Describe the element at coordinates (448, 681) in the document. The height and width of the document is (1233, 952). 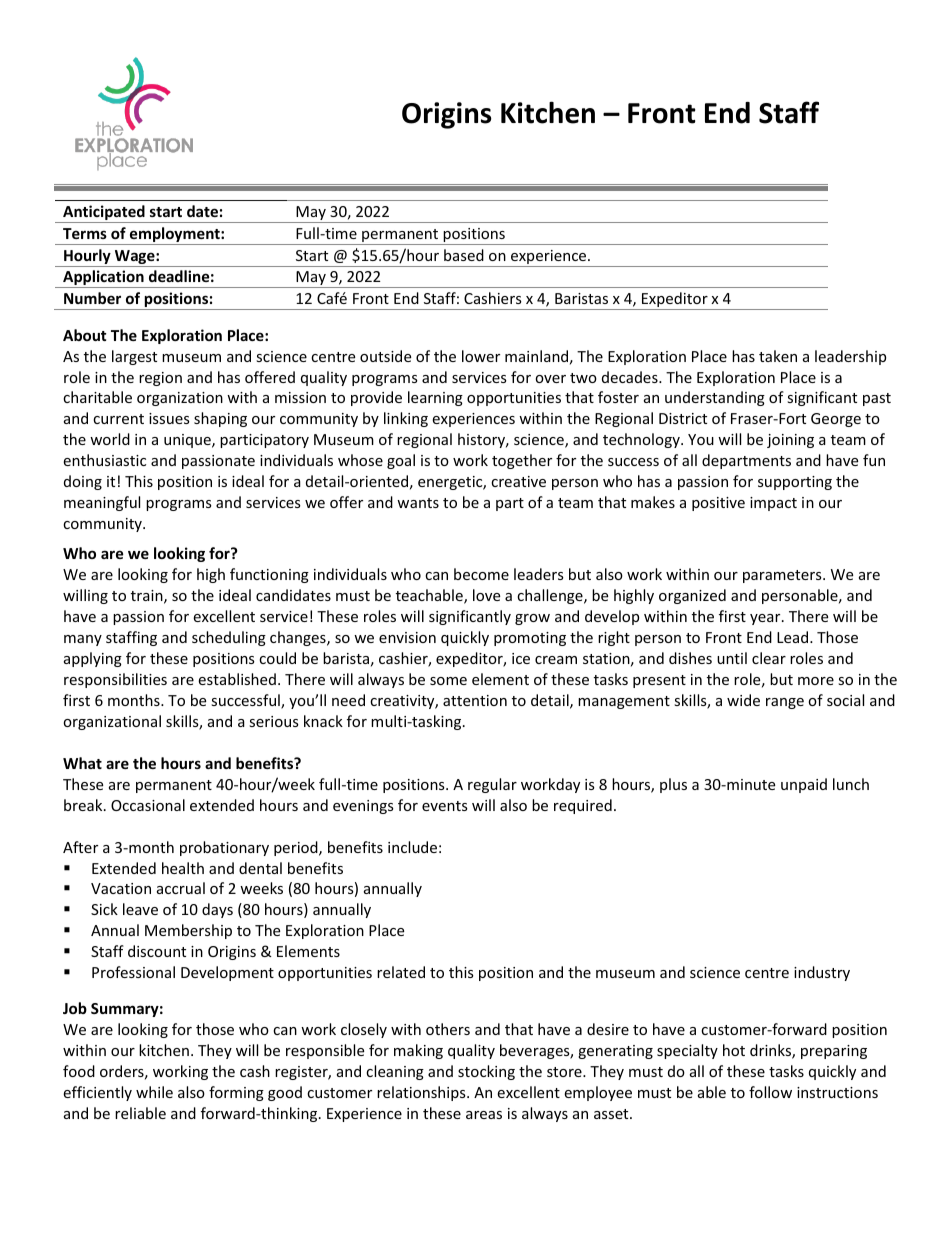
I see `some` at that location.
